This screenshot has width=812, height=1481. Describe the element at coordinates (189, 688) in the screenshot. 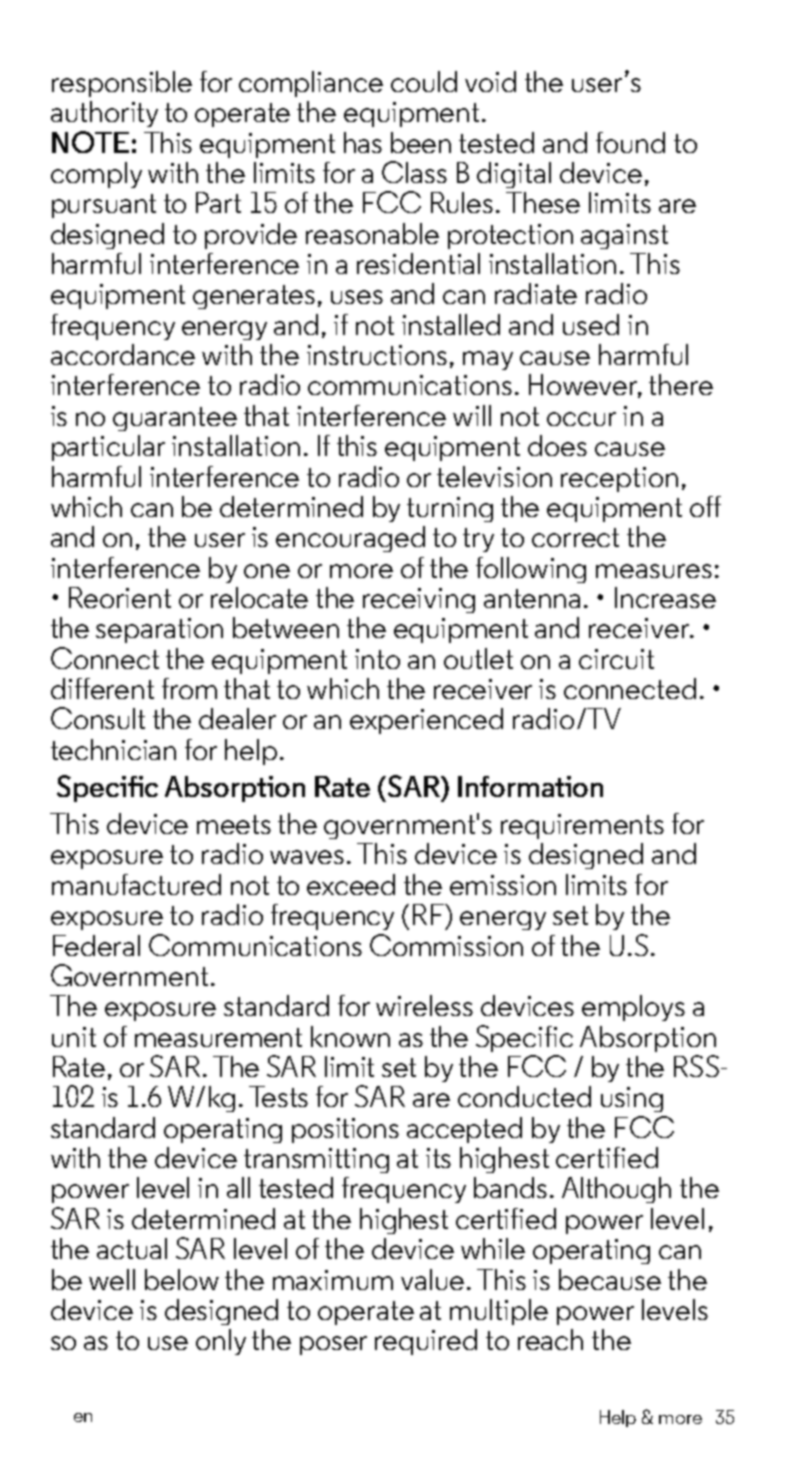

I see `from` at that location.
